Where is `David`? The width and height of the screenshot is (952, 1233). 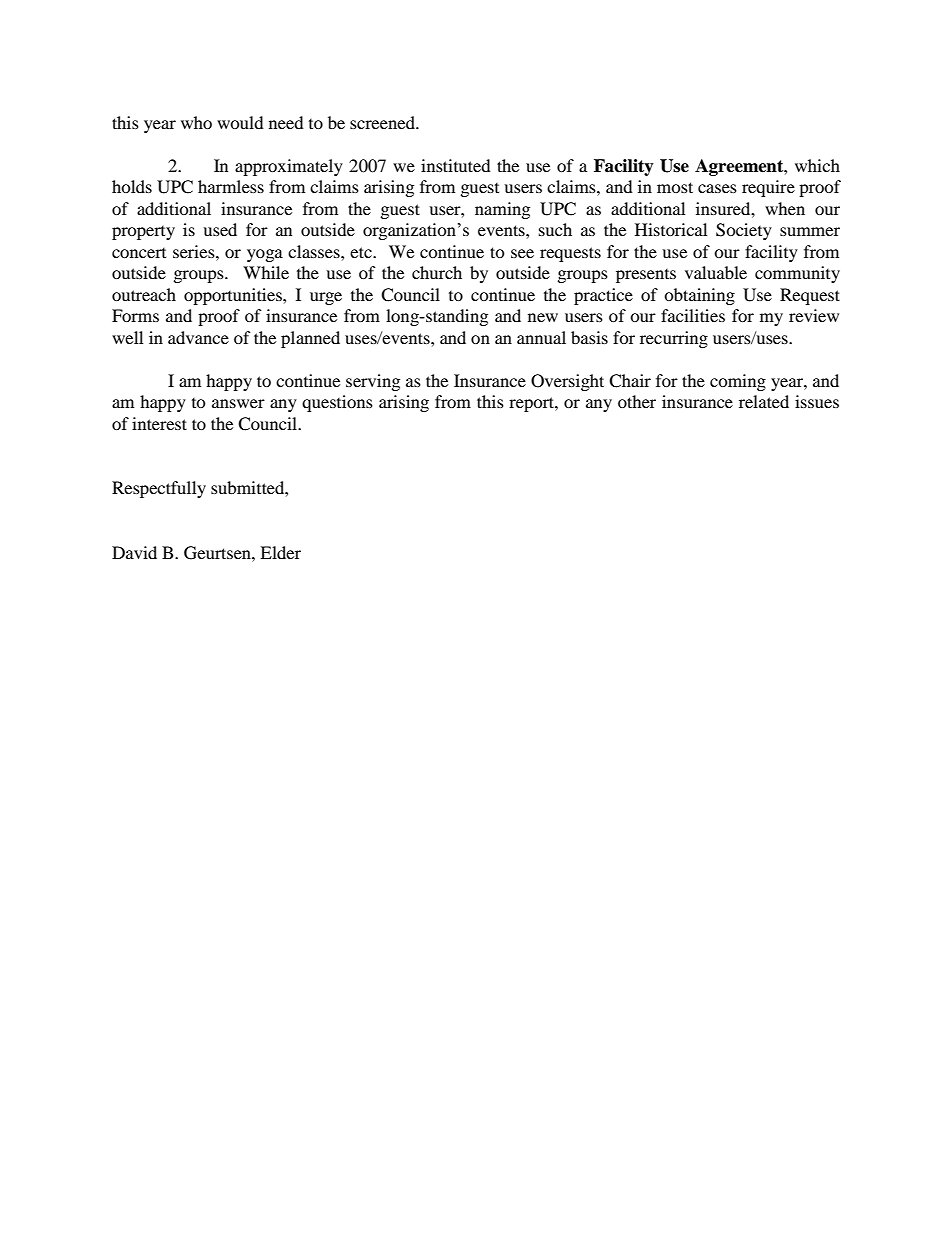
David is located at coordinates (134, 552).
